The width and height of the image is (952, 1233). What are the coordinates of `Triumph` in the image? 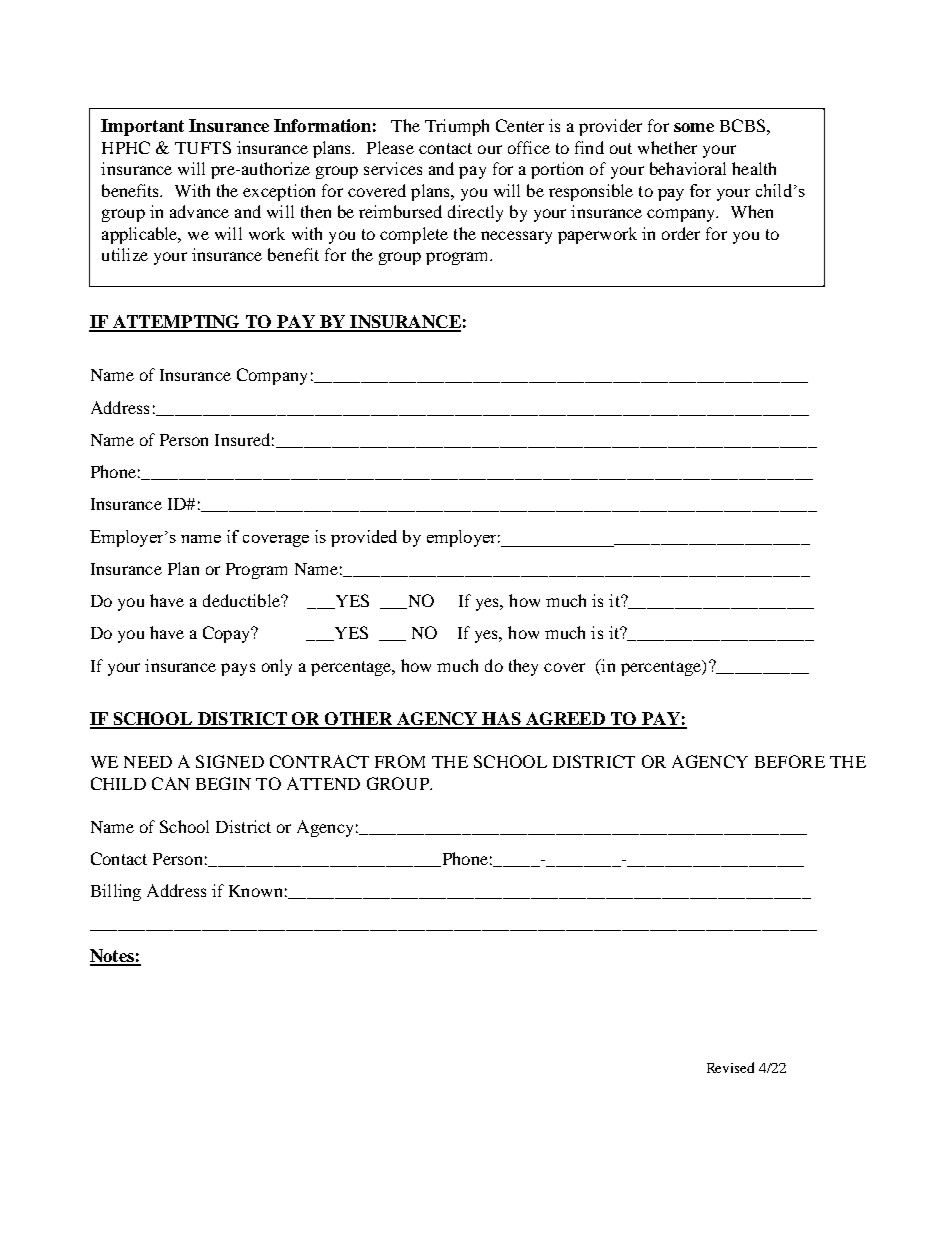 It's located at (457, 127).
